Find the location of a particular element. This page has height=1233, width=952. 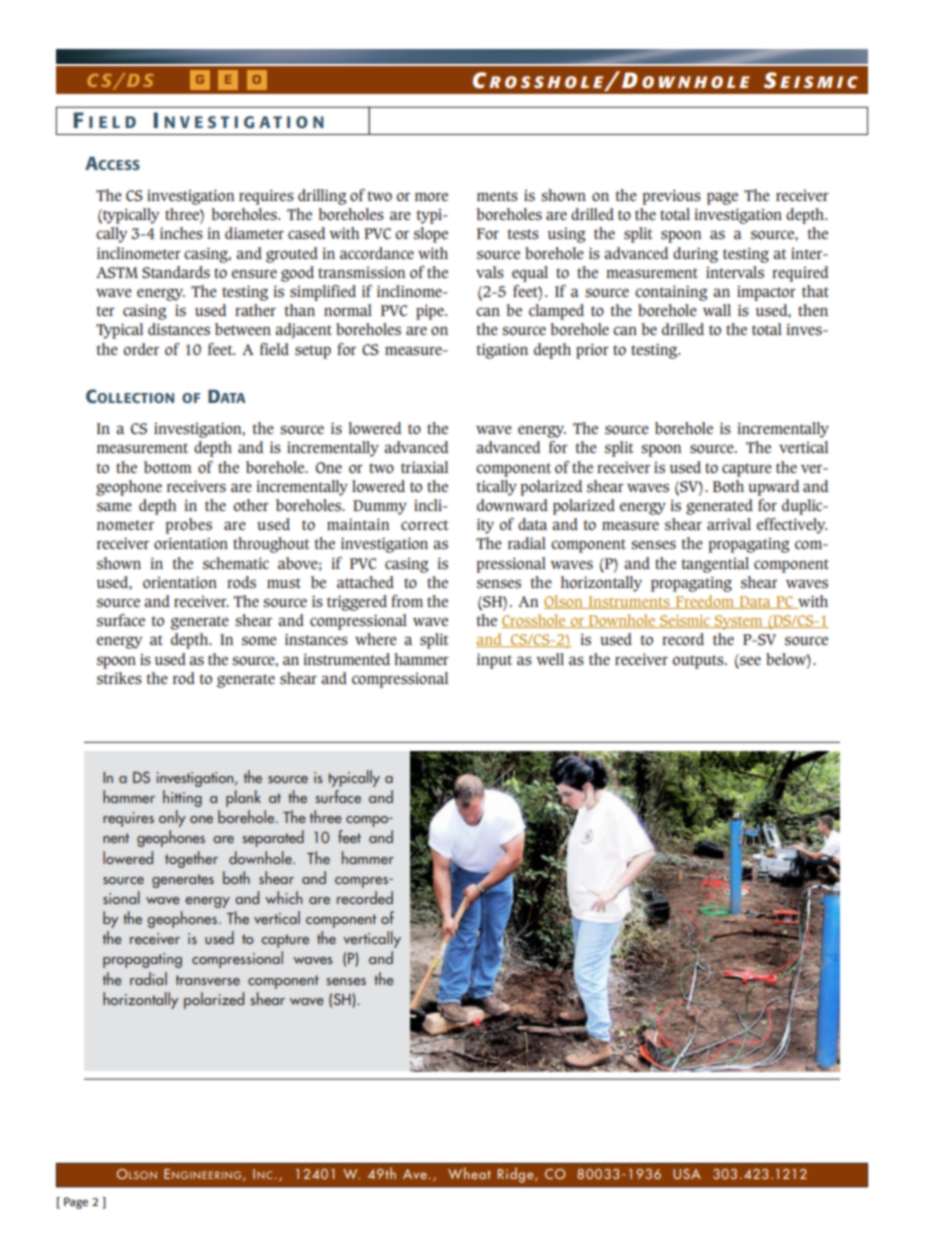

inches is located at coordinates (181, 233).
